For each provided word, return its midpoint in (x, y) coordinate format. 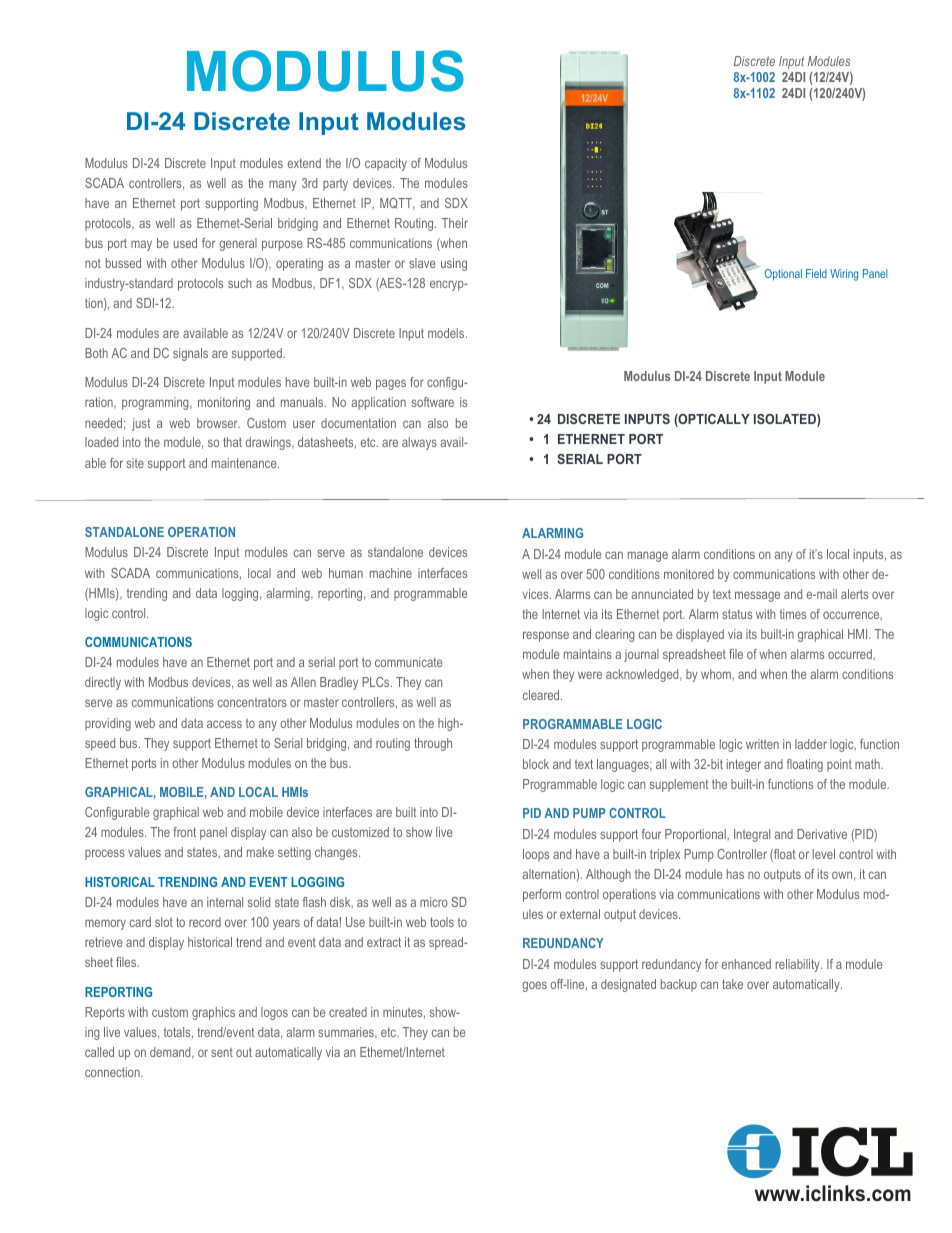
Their (455, 223)
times (793, 614)
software (433, 402)
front (184, 832)
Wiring (844, 275)
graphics (213, 1013)
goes (534, 986)
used (185, 243)
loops (536, 855)
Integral (752, 835)
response (546, 636)
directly (103, 683)
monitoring (224, 403)
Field (816, 273)
